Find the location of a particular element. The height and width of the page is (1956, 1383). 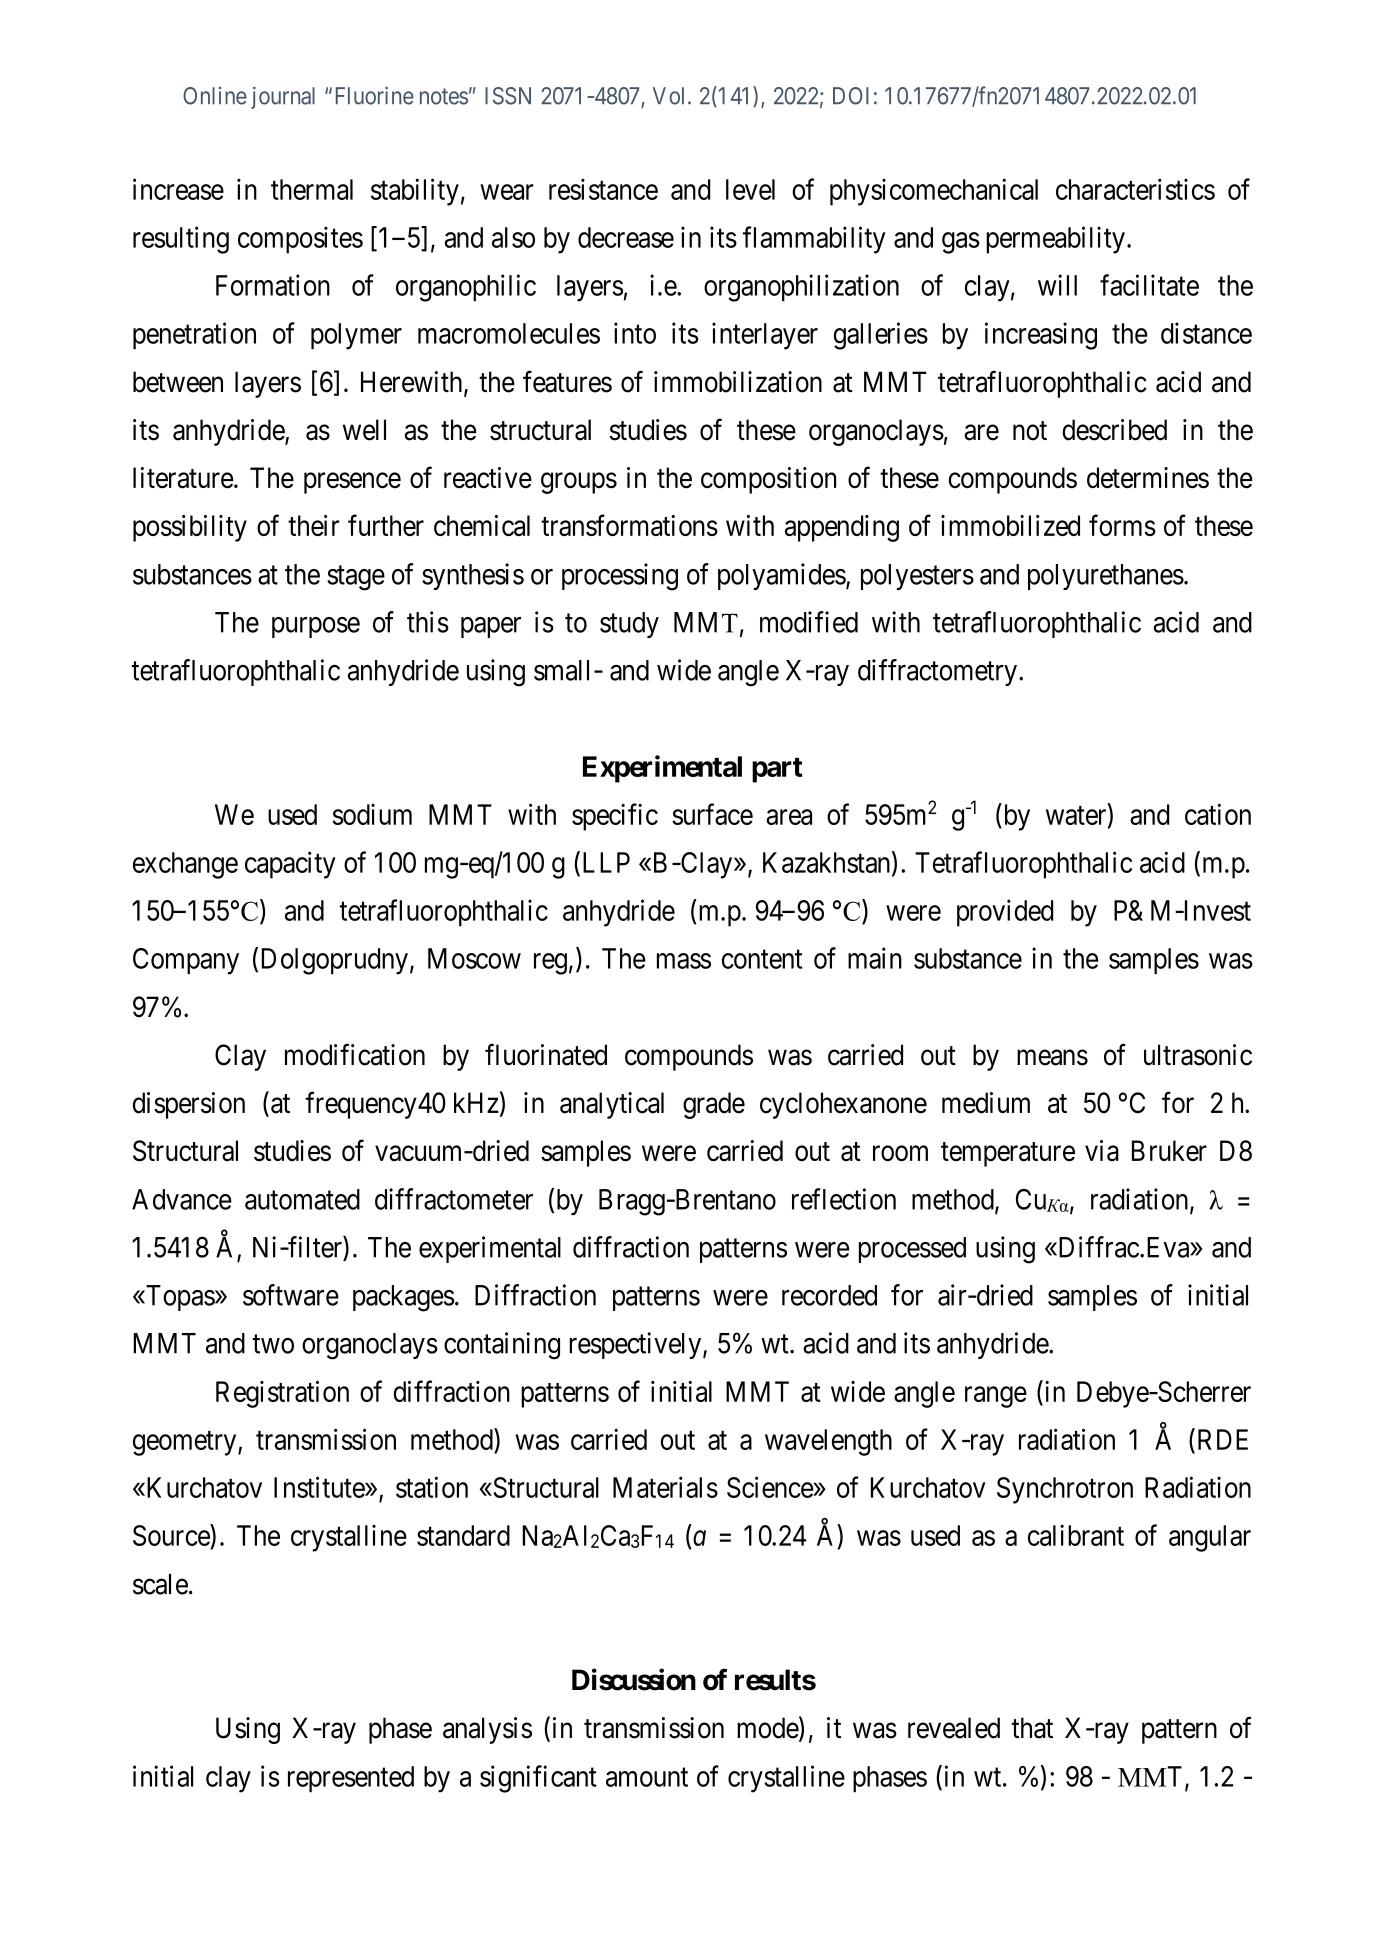

capacity is located at coordinates (290, 865).
